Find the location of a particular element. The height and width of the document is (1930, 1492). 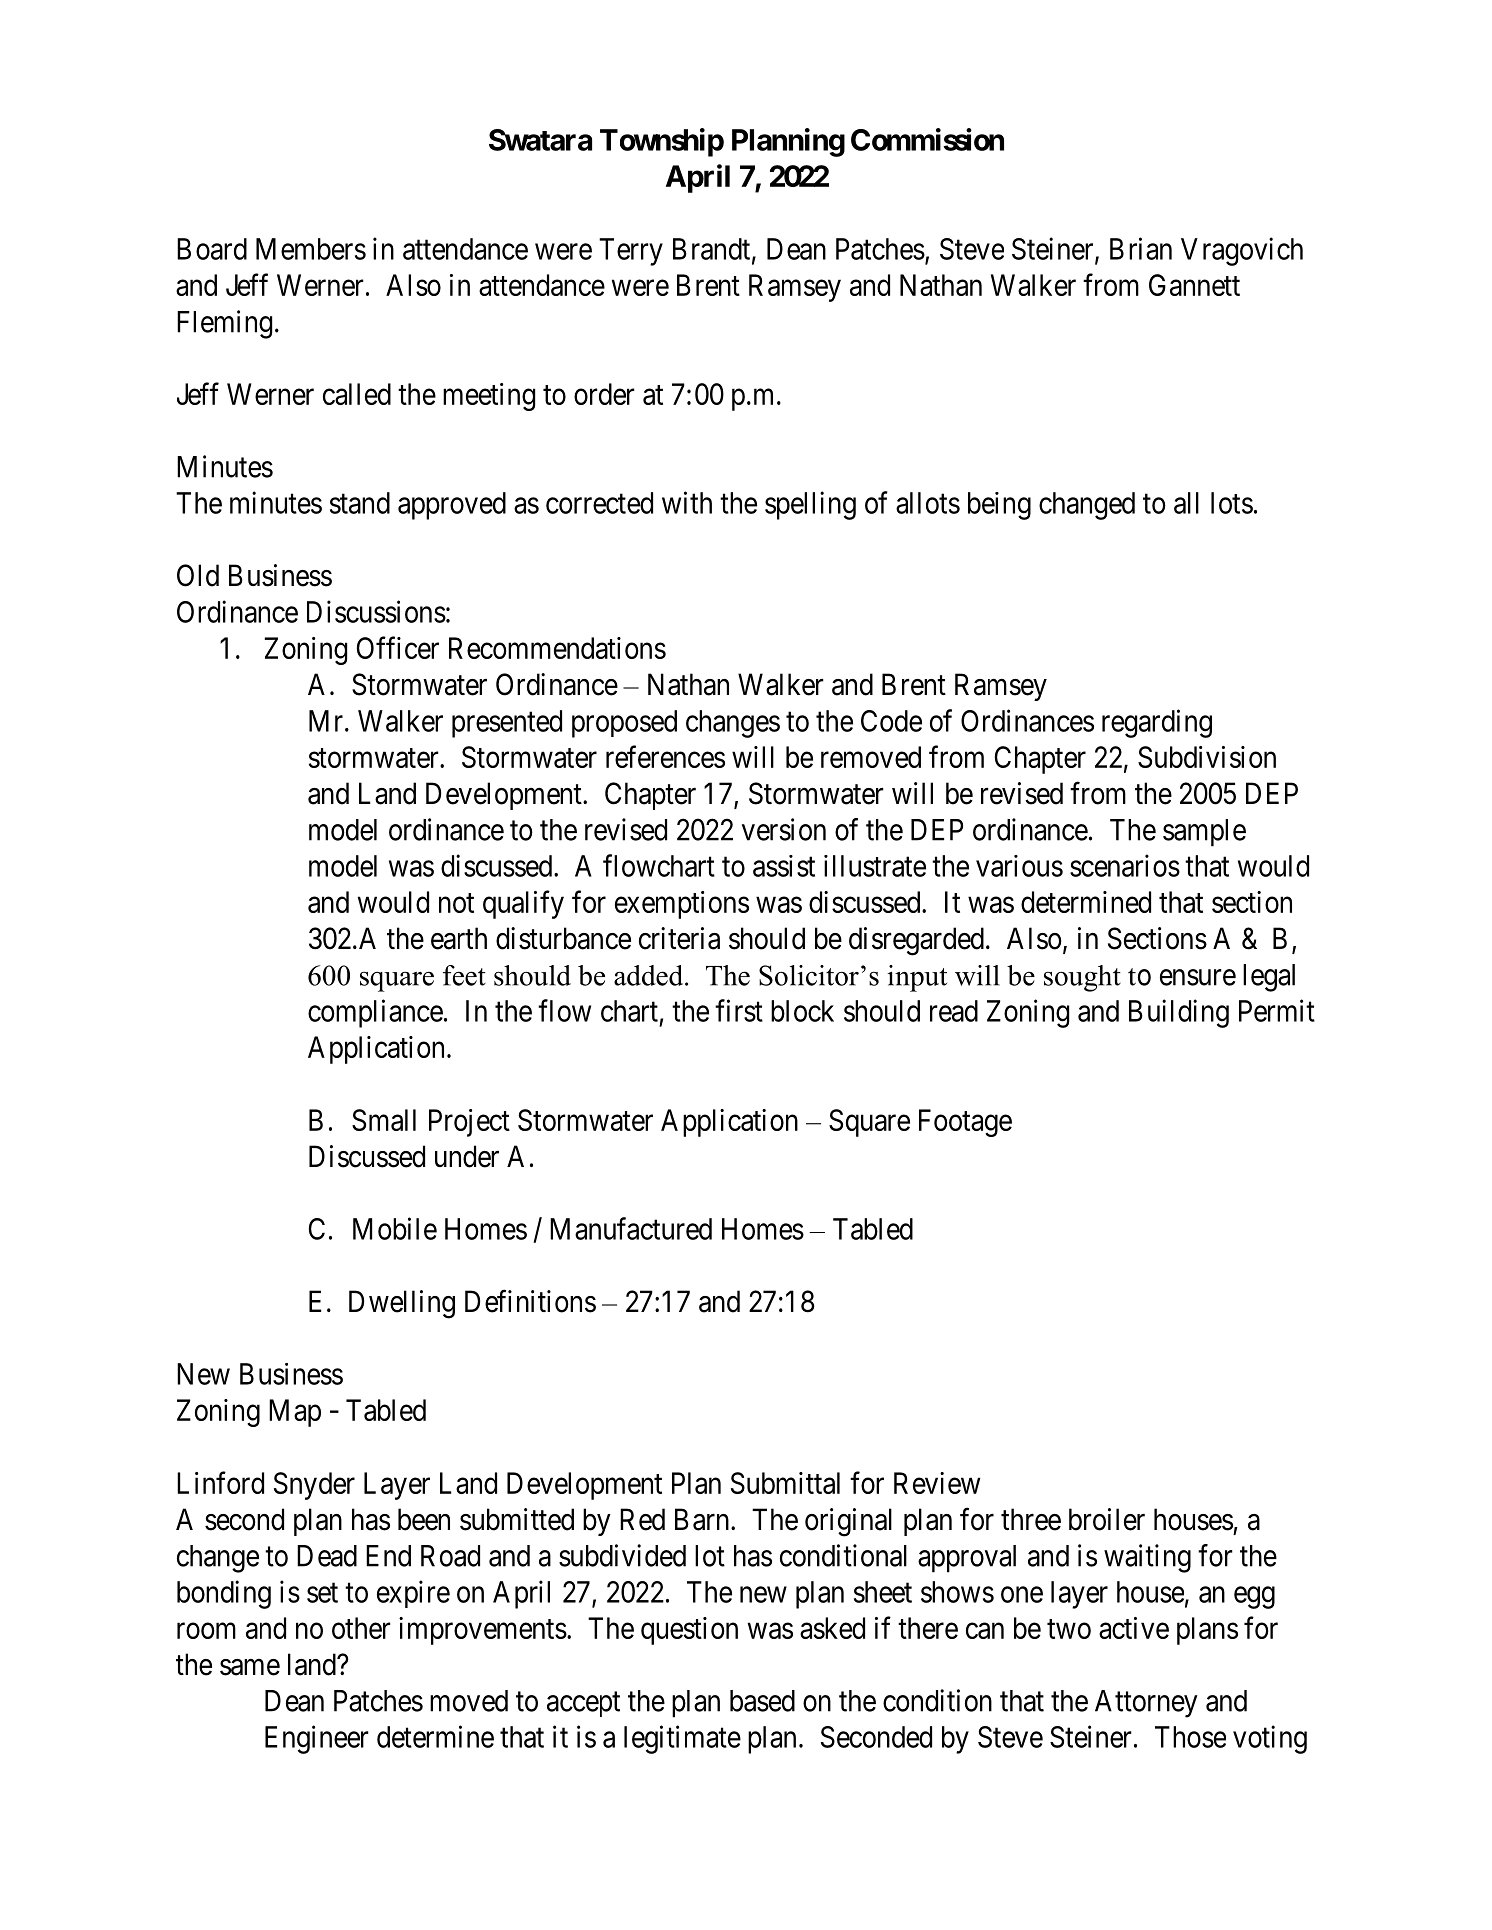

with is located at coordinates (687, 502).
